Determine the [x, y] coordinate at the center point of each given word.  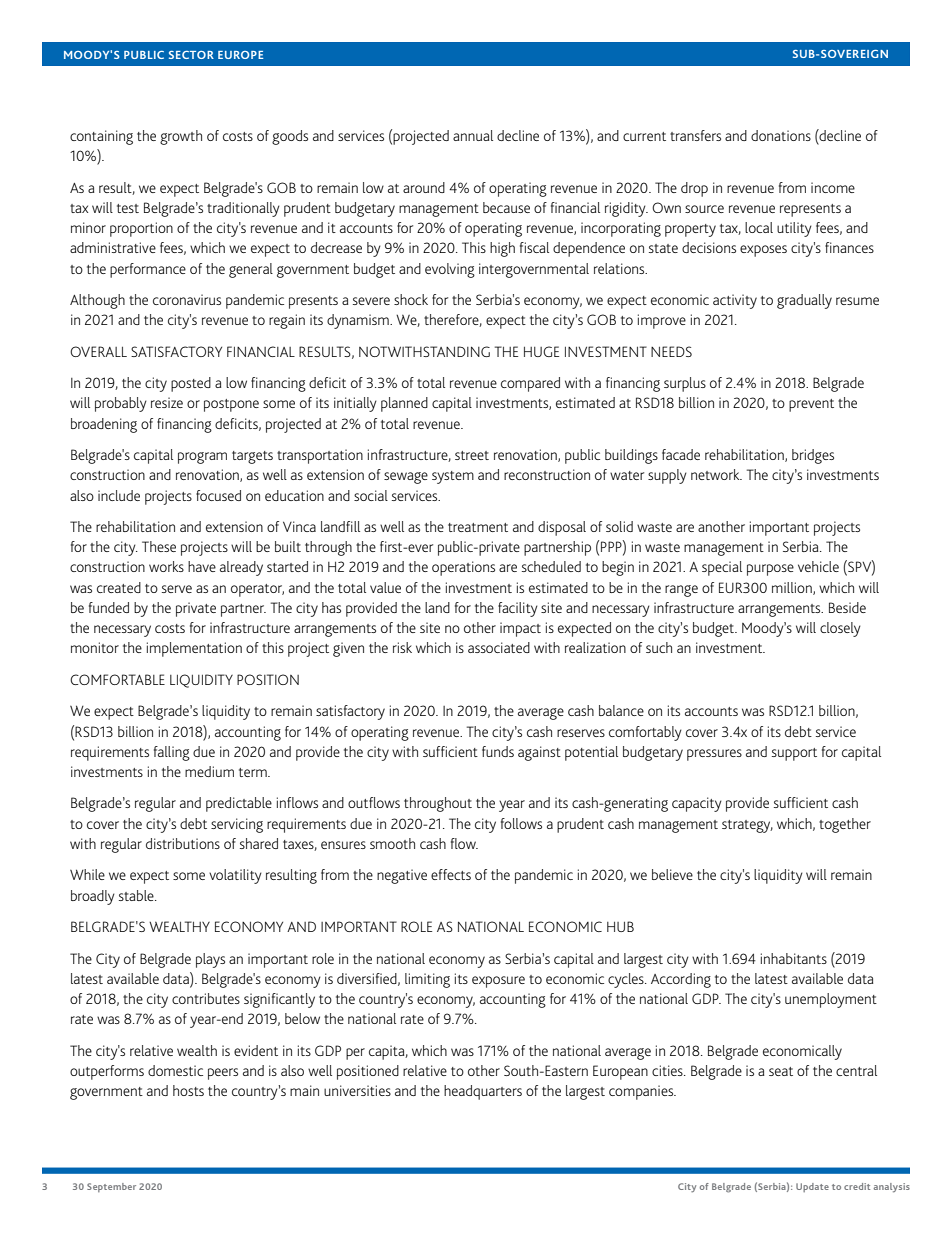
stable [137, 895]
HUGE [541, 351]
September [111, 1187]
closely [840, 629]
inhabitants [794, 958]
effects [451, 874]
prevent [811, 405]
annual [473, 135]
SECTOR [191, 55]
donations [781, 135]
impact [520, 629]
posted [191, 384]
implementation [194, 649]
